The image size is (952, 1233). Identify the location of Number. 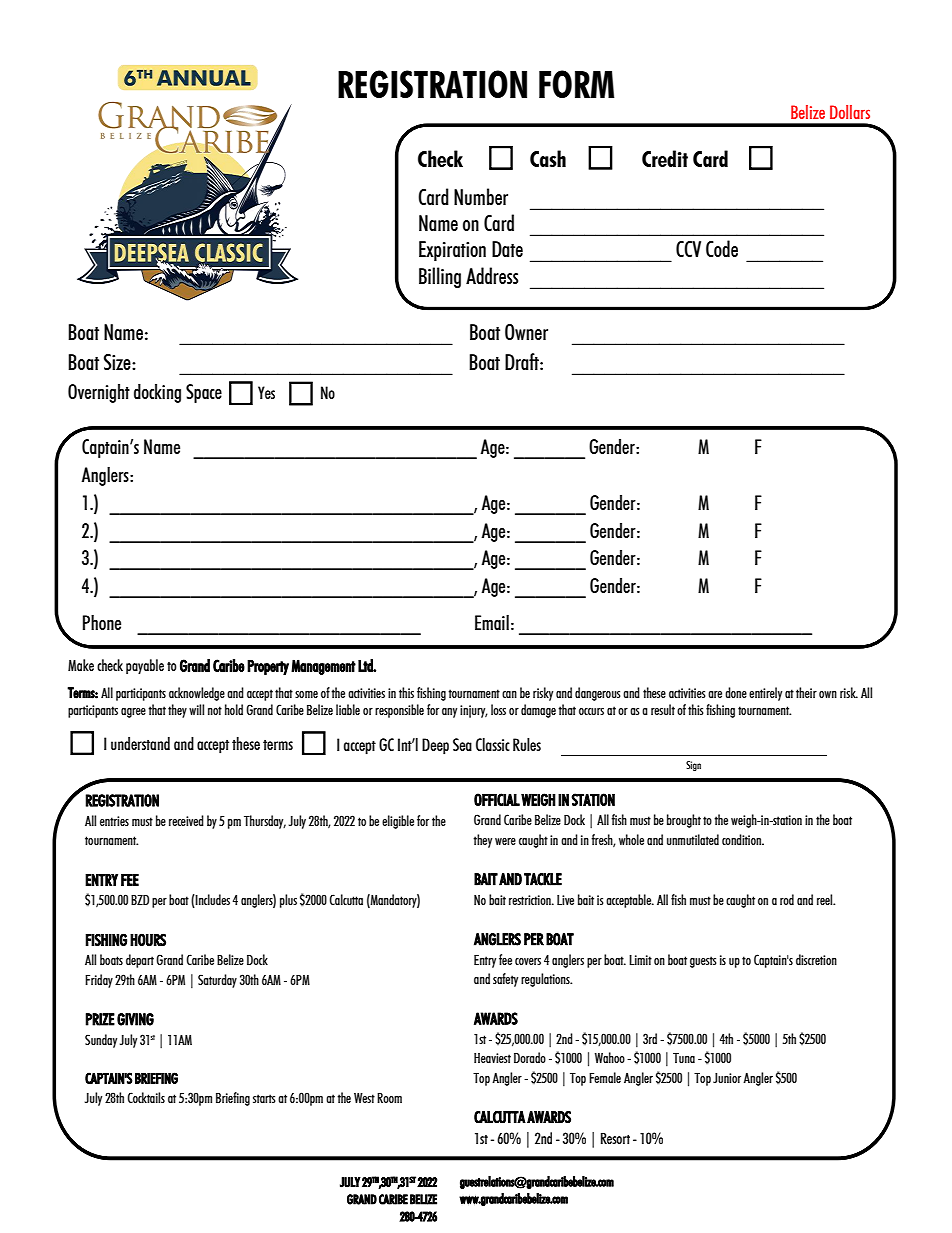
(481, 196).
